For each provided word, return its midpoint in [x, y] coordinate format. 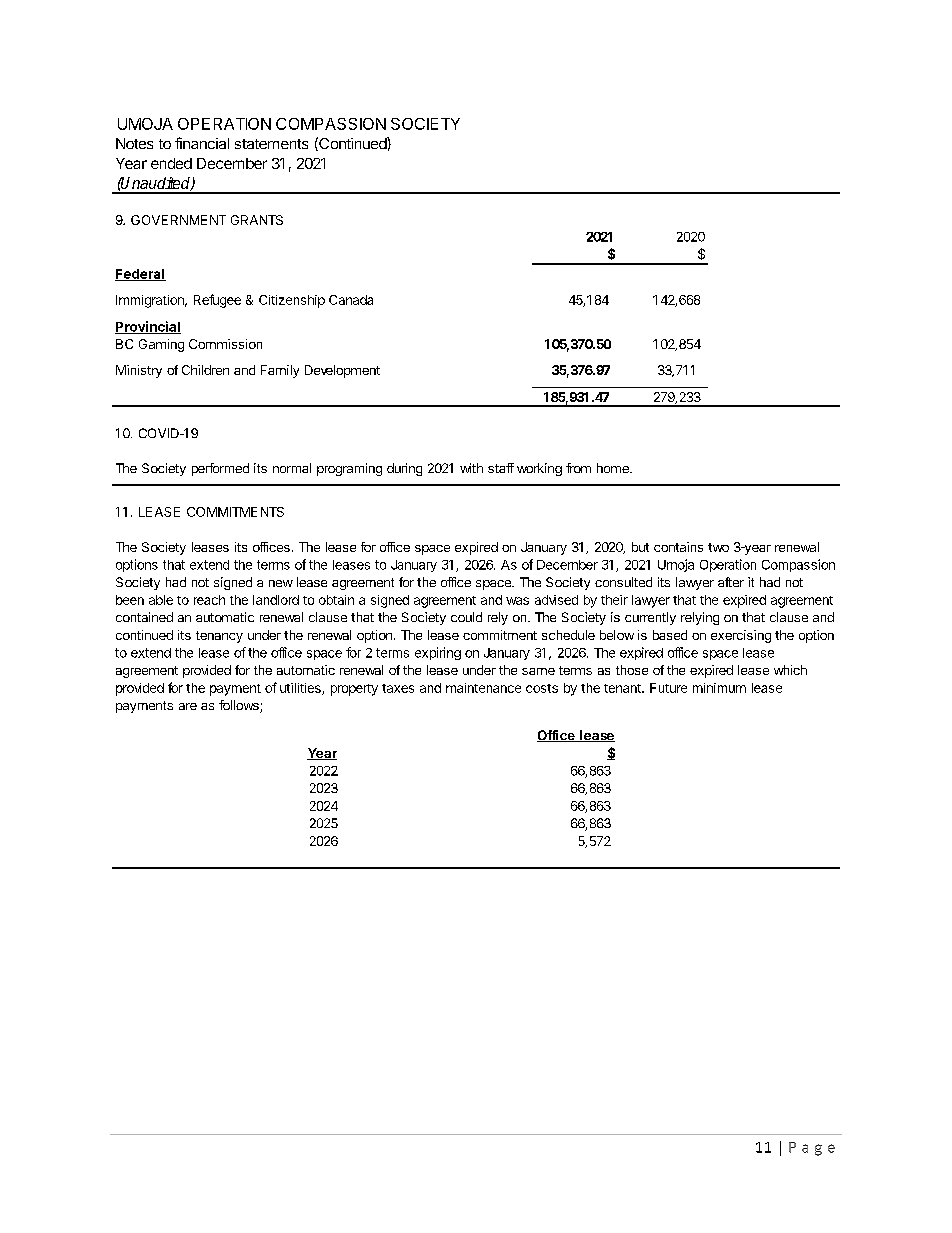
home [614, 468]
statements [271, 144]
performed [220, 469]
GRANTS [257, 220]
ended [171, 163]
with [471, 468]
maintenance [483, 688]
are [188, 706]
